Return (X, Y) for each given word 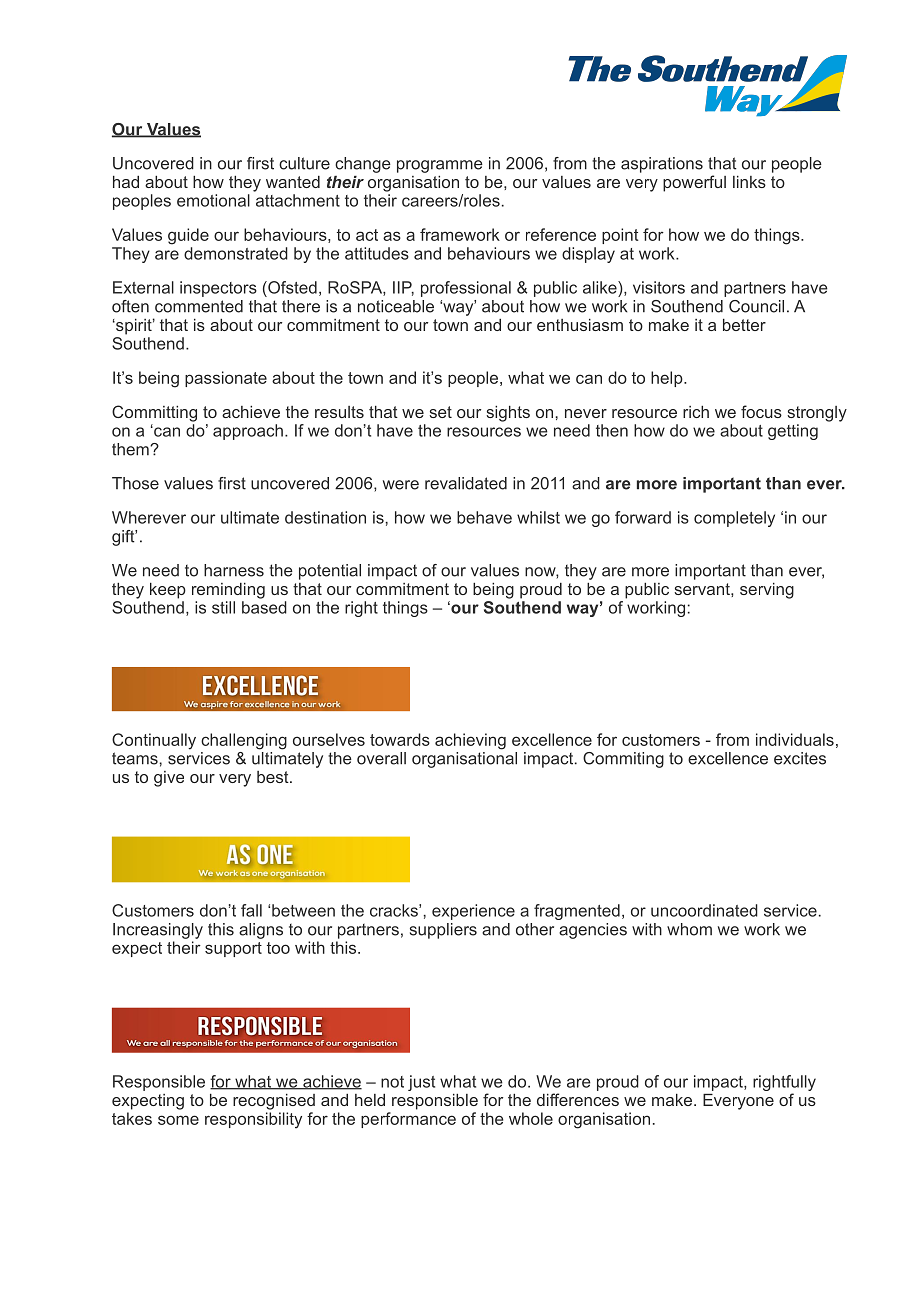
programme (440, 166)
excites (800, 758)
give (169, 779)
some (178, 1120)
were (401, 485)
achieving (470, 741)
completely (734, 519)
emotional (213, 200)
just (421, 1083)
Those (135, 483)
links (749, 182)
